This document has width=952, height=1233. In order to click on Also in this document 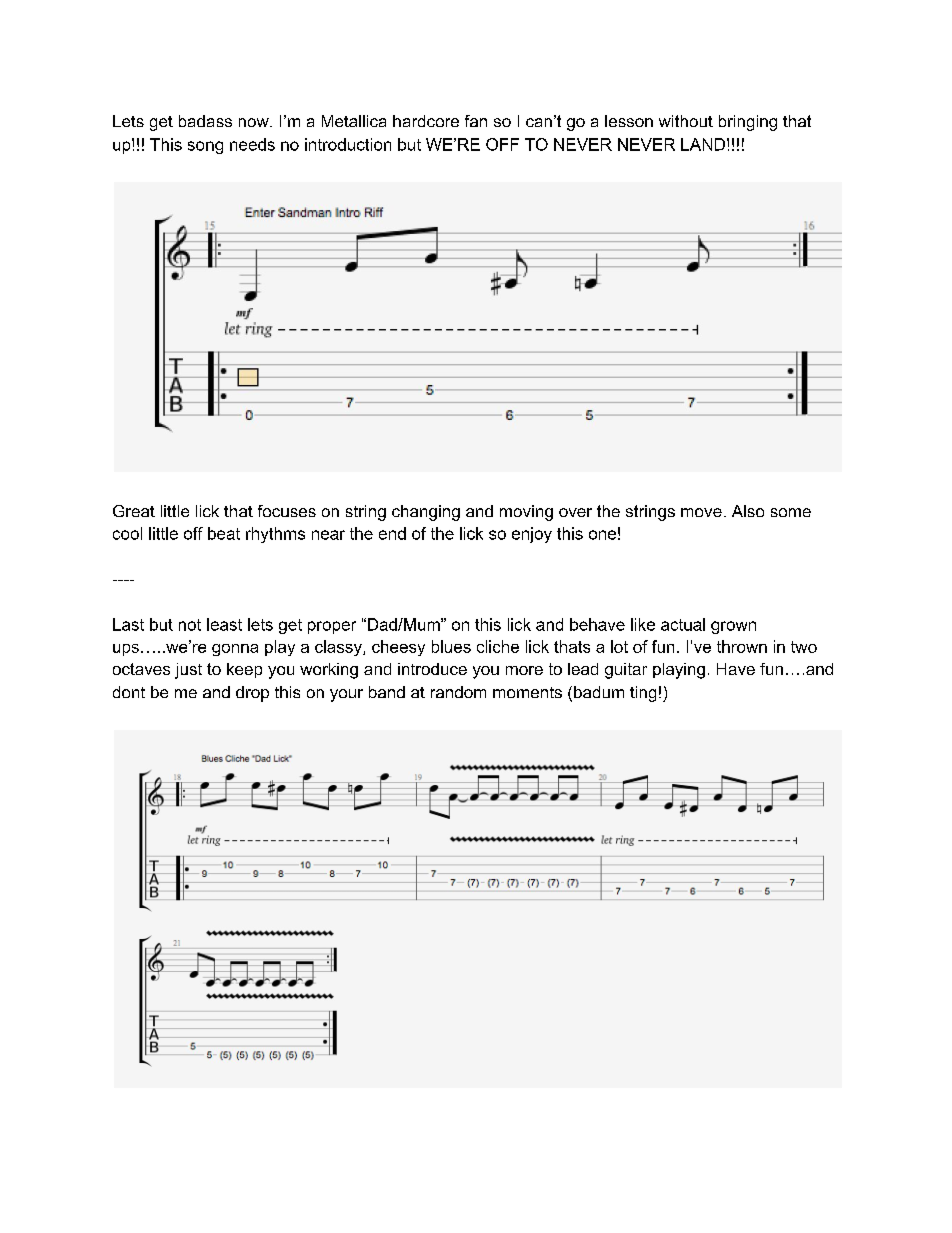, I will do `click(748, 511)`.
